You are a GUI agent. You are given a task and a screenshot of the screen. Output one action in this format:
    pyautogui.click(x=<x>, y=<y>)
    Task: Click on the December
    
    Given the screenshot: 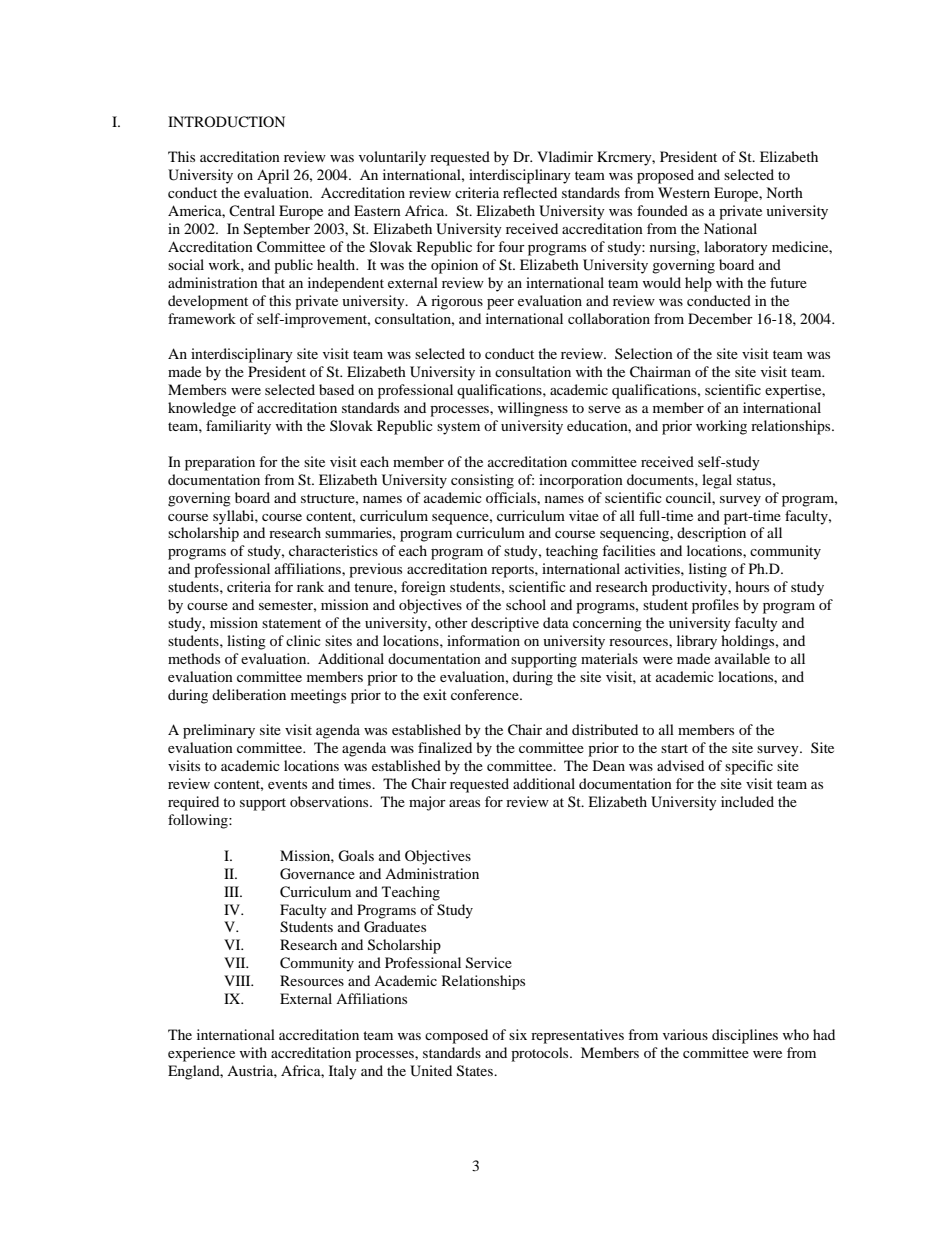 What is the action you would take?
    pyautogui.click(x=720, y=318)
